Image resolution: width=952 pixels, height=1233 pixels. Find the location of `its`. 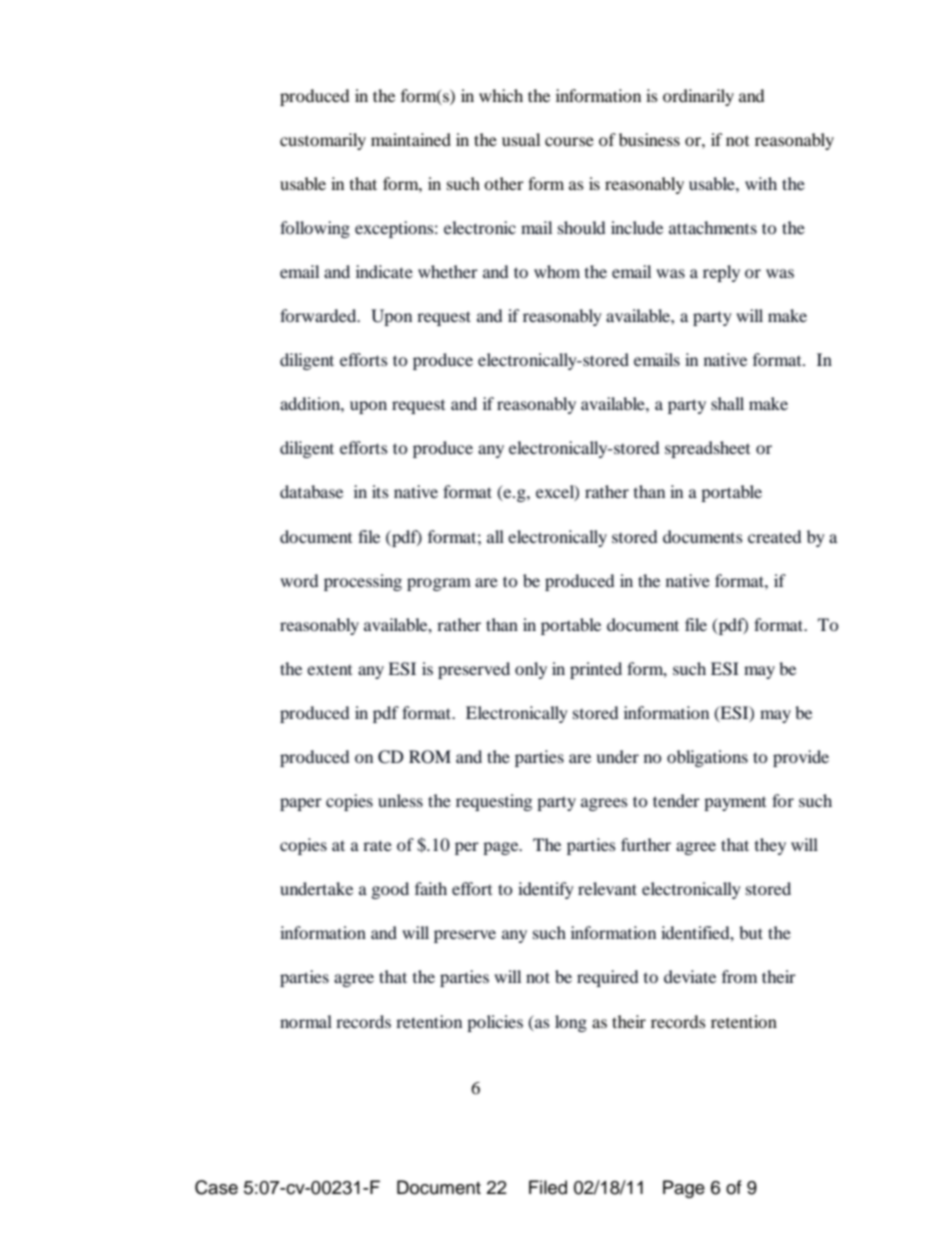

its is located at coordinates (380, 491).
